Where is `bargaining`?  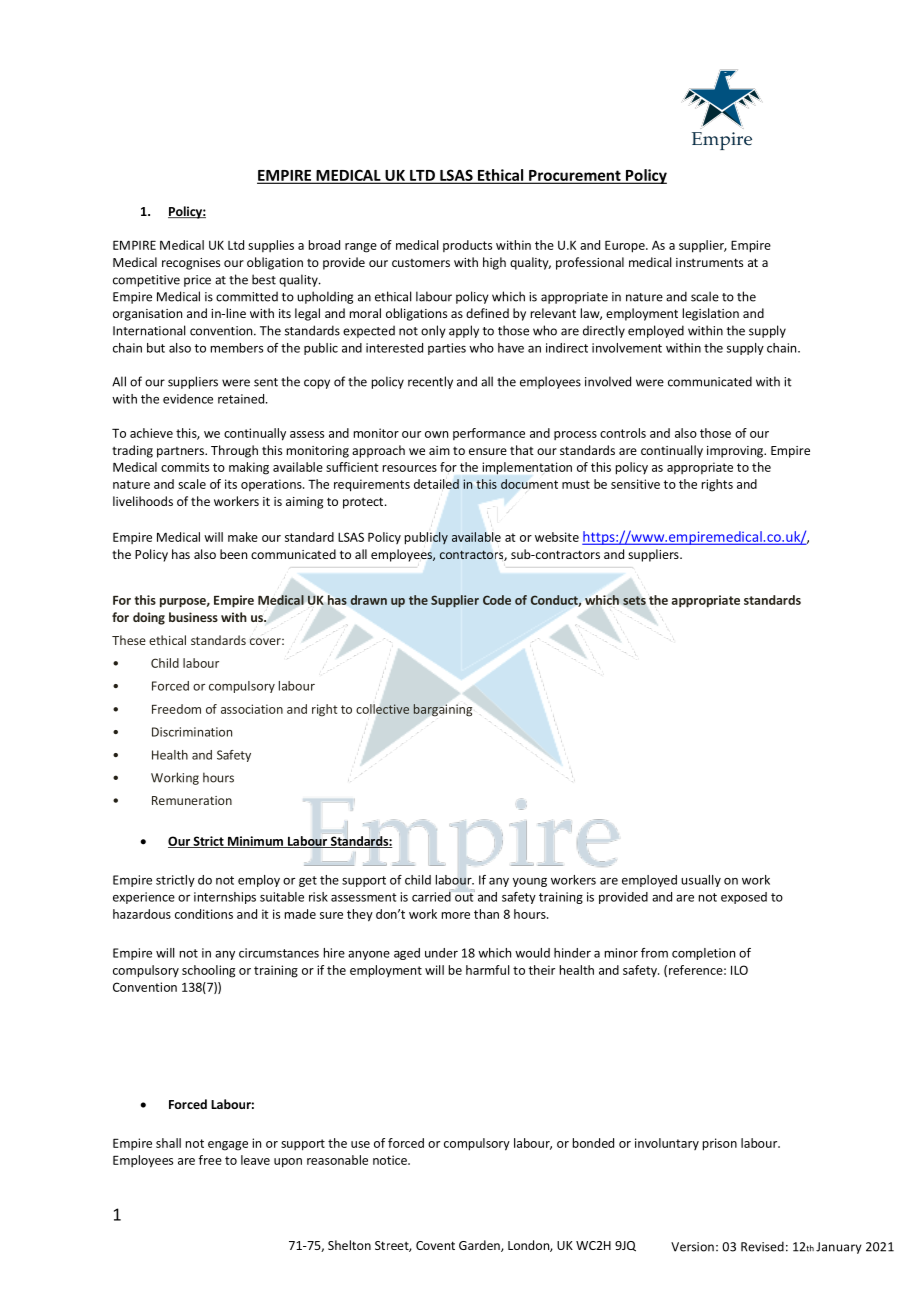
bargaining is located at coordinates (442, 710).
